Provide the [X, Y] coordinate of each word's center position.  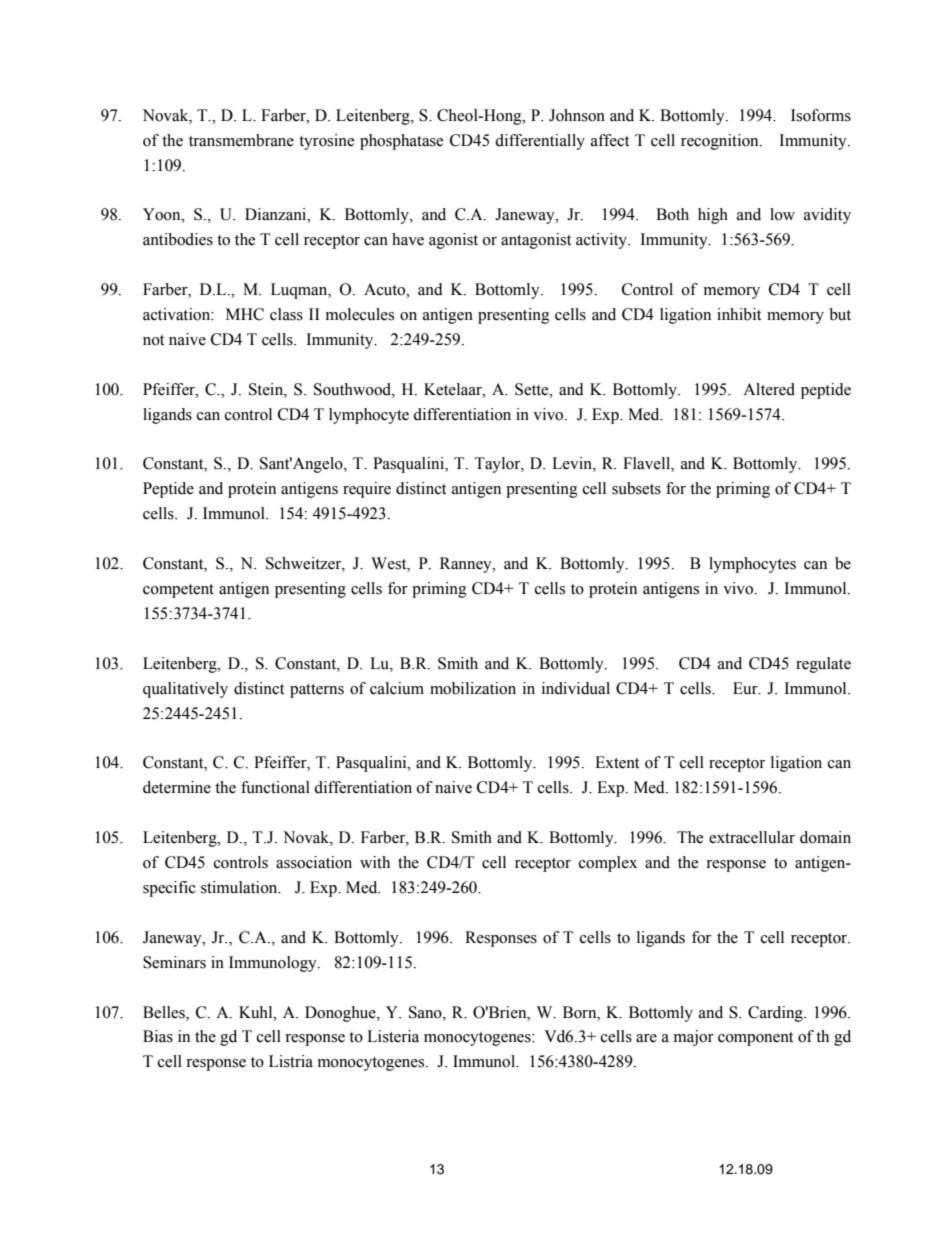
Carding [776, 1014]
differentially [540, 142]
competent [178, 591]
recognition [721, 142]
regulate [823, 665]
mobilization [473, 688]
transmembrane [241, 140]
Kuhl [257, 1012]
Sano [426, 1012]
